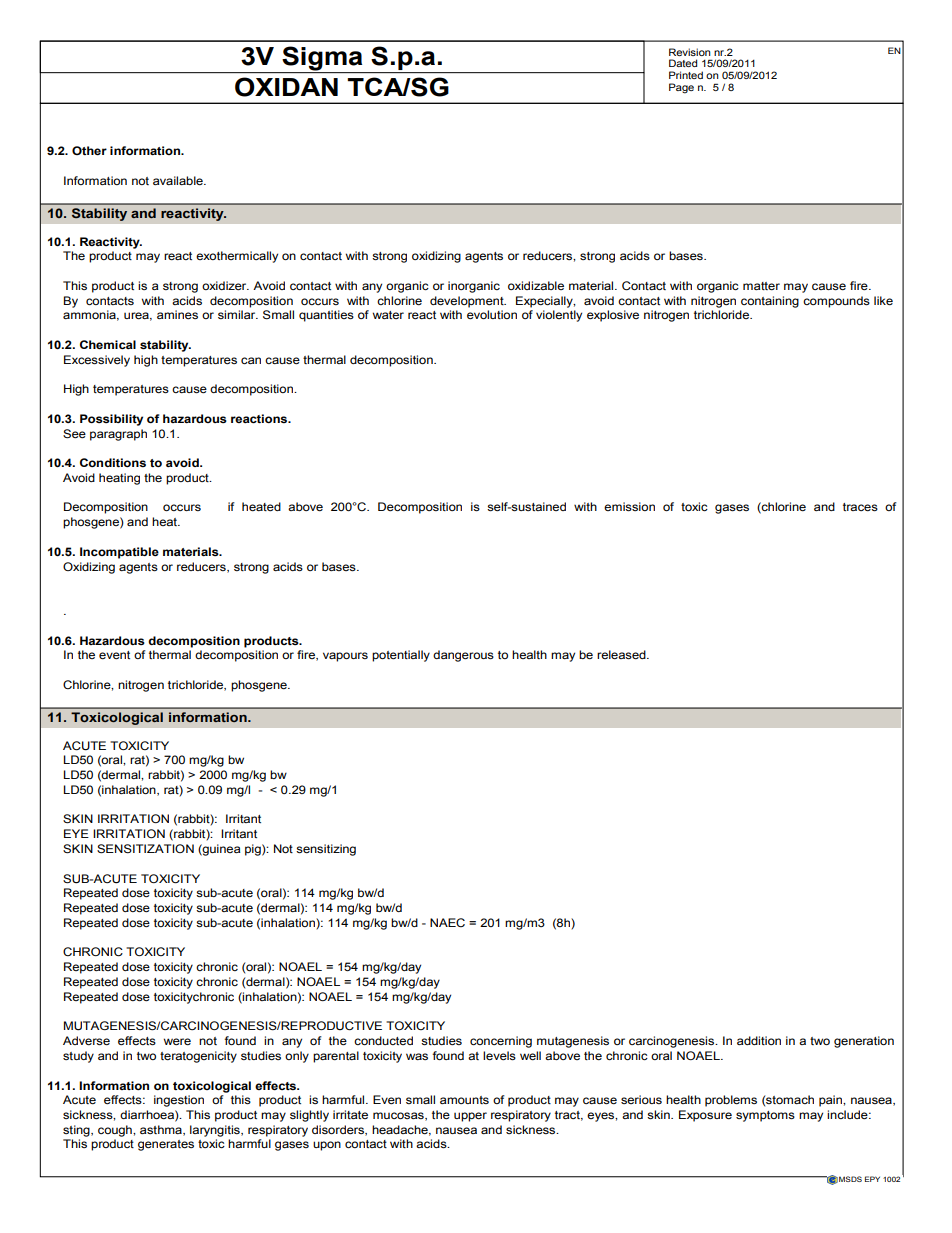  I want to click on sensitizing, so click(326, 850).
